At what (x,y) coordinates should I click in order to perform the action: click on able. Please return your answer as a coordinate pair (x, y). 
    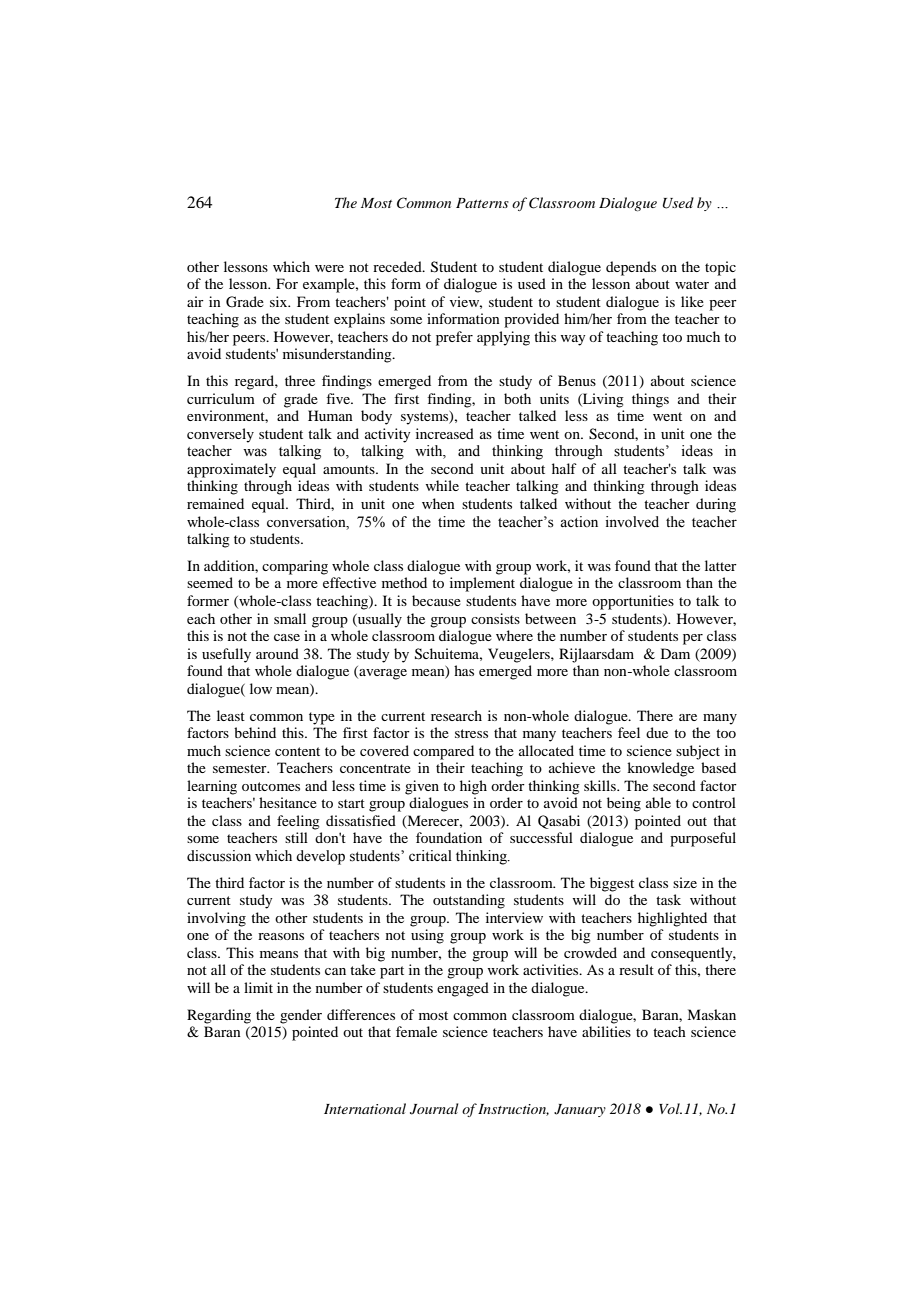
    Looking at the image, I should click on (658, 802).
